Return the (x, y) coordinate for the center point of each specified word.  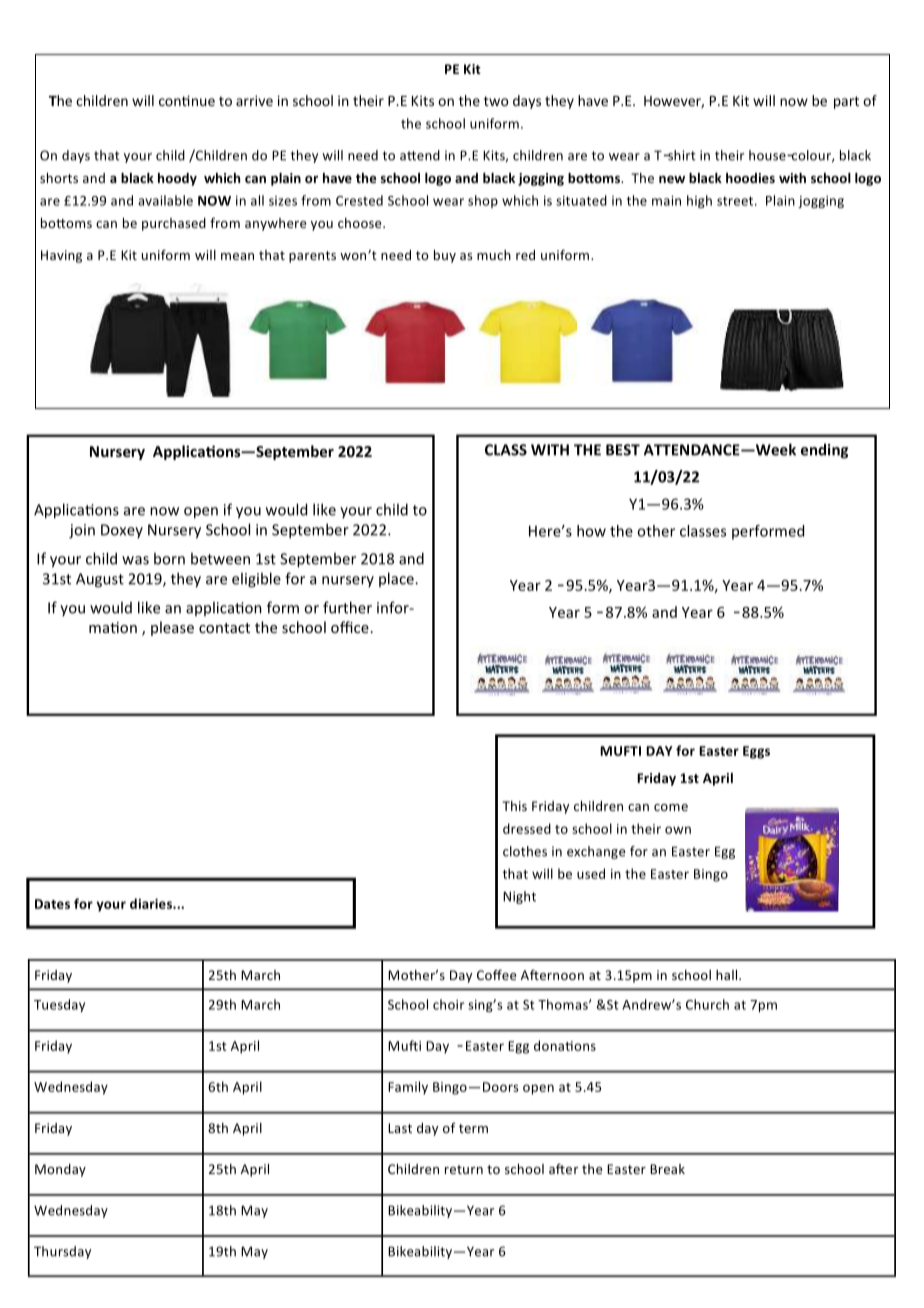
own (678, 830)
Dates (52, 904)
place (397, 579)
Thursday (62, 1252)
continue (187, 100)
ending (824, 451)
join (82, 531)
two (496, 101)
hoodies (750, 178)
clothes (525, 851)
